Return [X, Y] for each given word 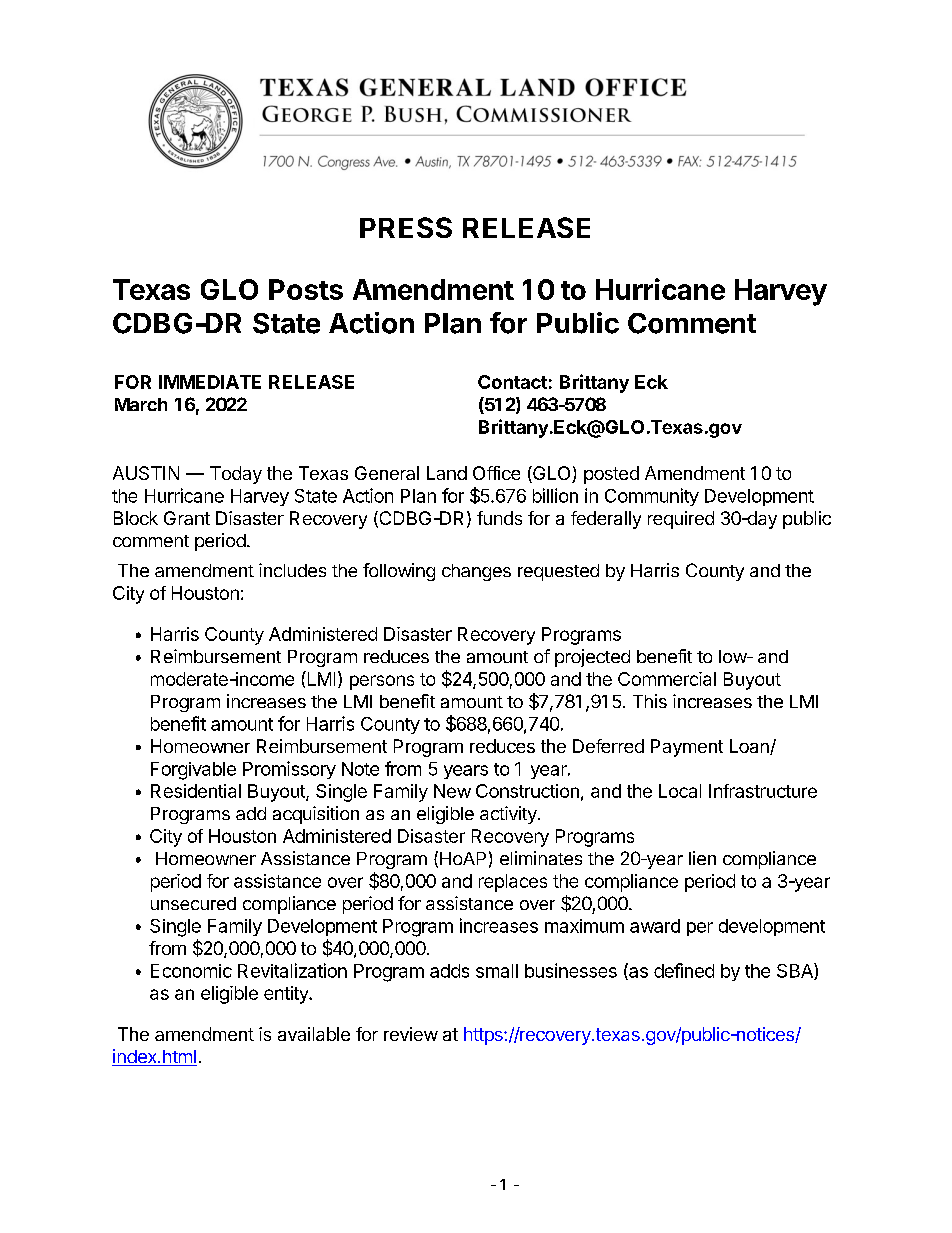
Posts [306, 289]
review [411, 1034]
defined [684, 970]
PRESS [406, 227]
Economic [191, 971]
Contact [512, 382]
